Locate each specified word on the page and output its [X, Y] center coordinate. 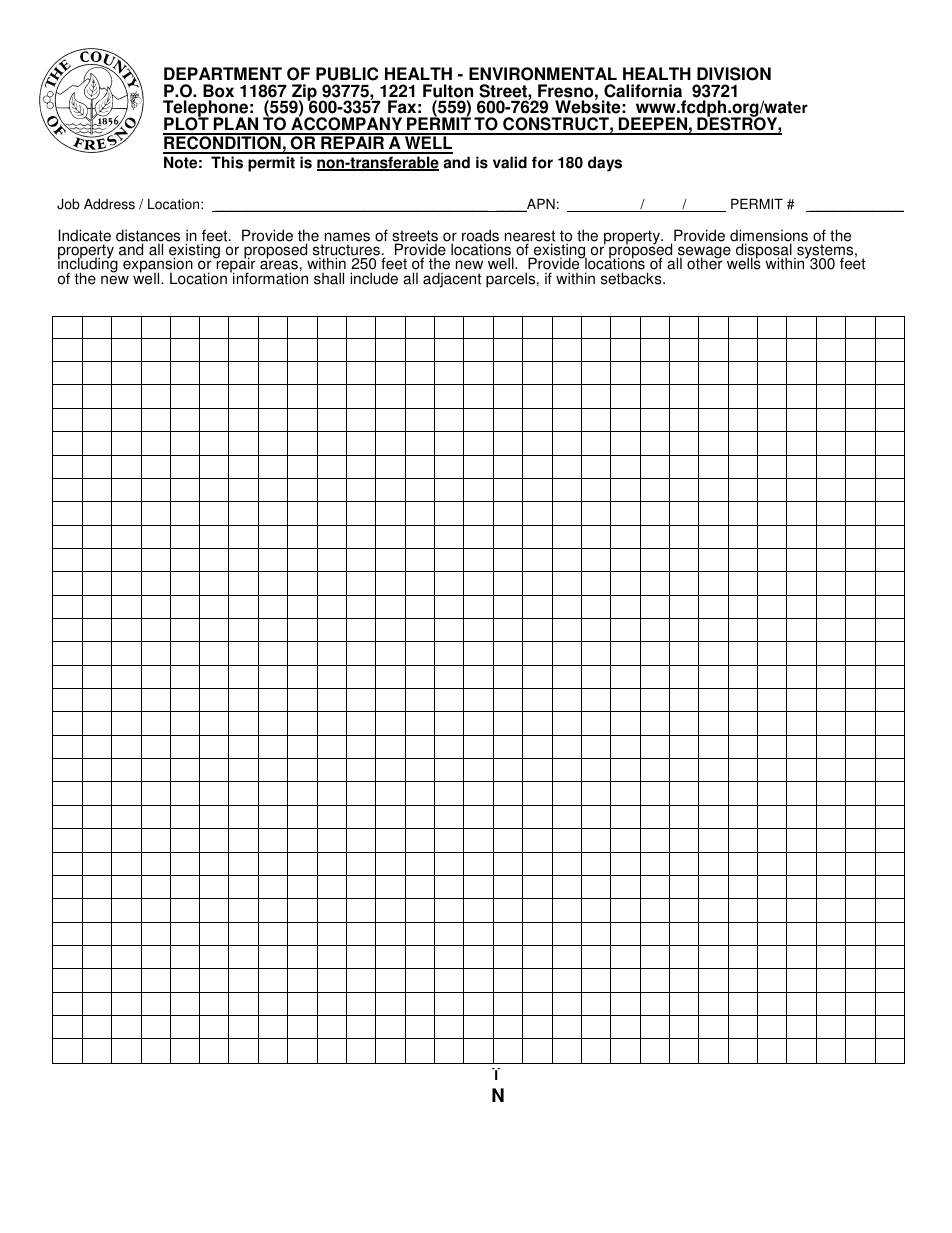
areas [279, 266]
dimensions [769, 236]
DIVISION [734, 74]
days [605, 164]
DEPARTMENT [223, 73]
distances [148, 236]
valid [510, 162]
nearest [530, 237]
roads [480, 236]
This [227, 162]
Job [68, 204]
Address [109, 204]
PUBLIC [347, 74]
